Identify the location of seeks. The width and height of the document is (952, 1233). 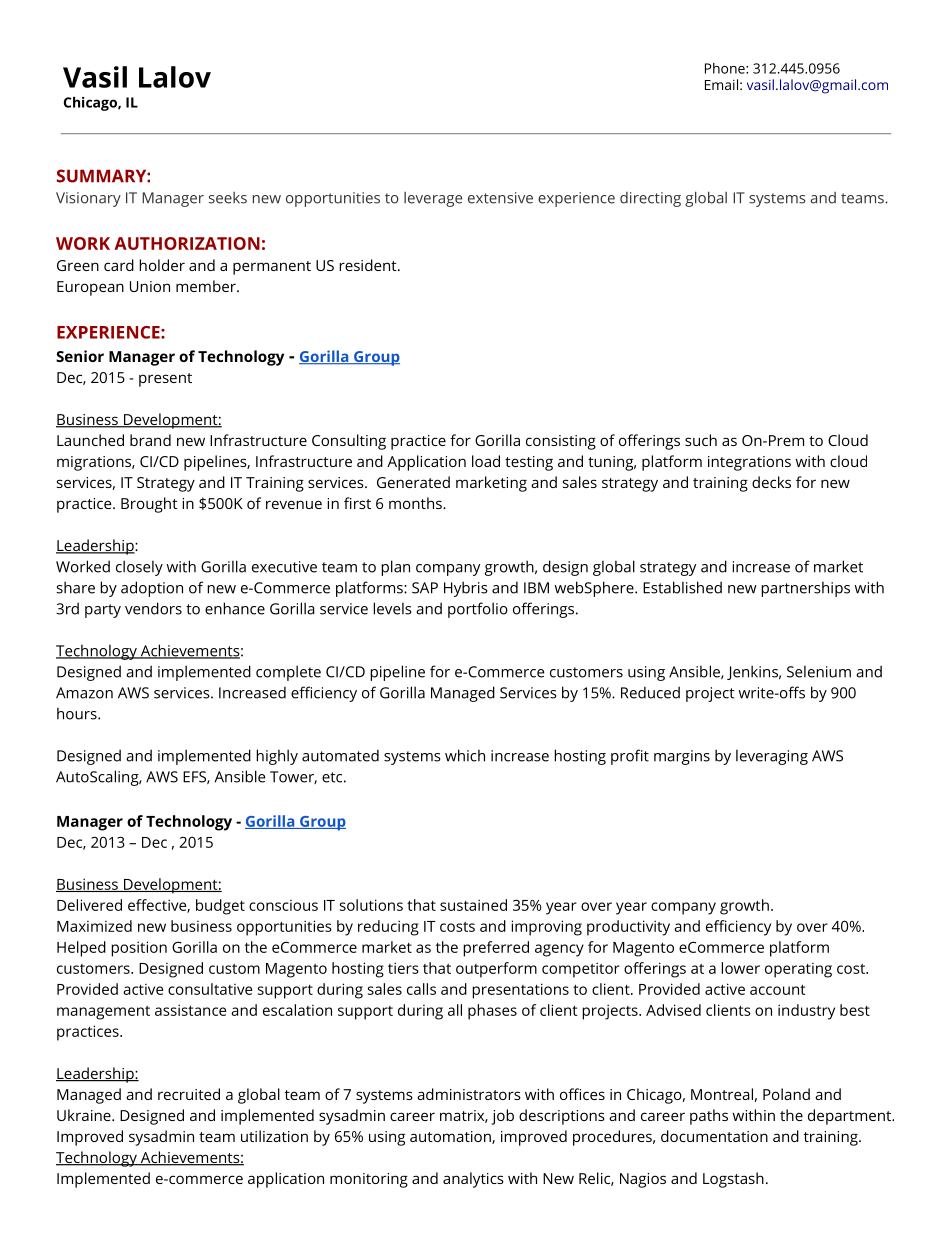
(228, 198).
